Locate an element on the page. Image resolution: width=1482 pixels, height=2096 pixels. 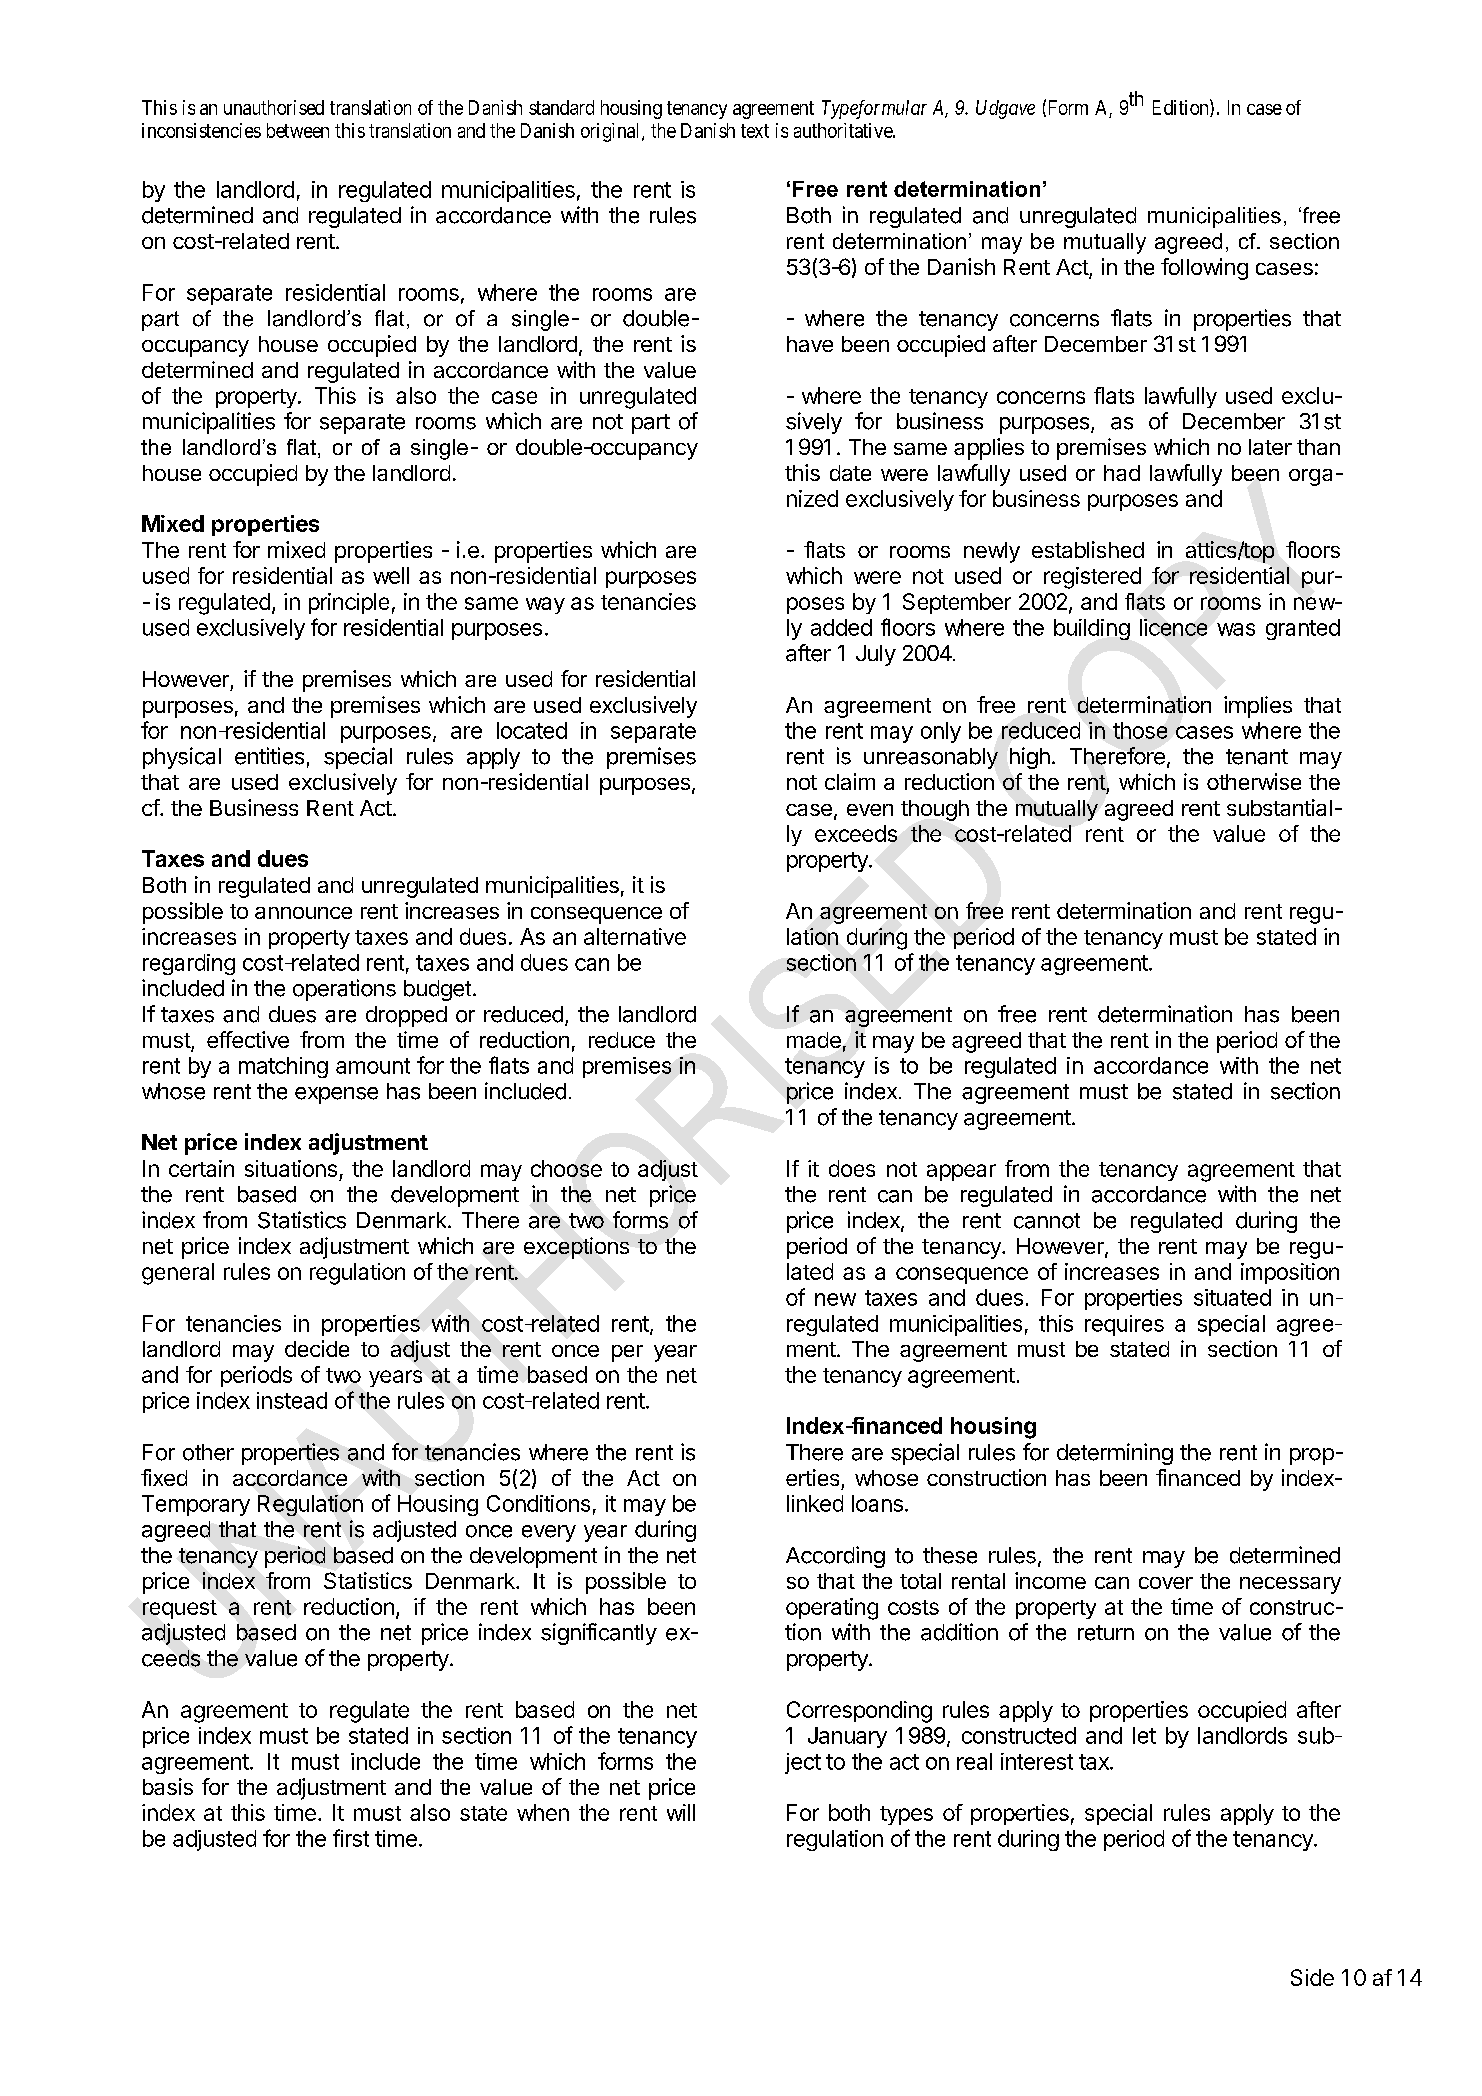
between is located at coordinates (298, 130).
